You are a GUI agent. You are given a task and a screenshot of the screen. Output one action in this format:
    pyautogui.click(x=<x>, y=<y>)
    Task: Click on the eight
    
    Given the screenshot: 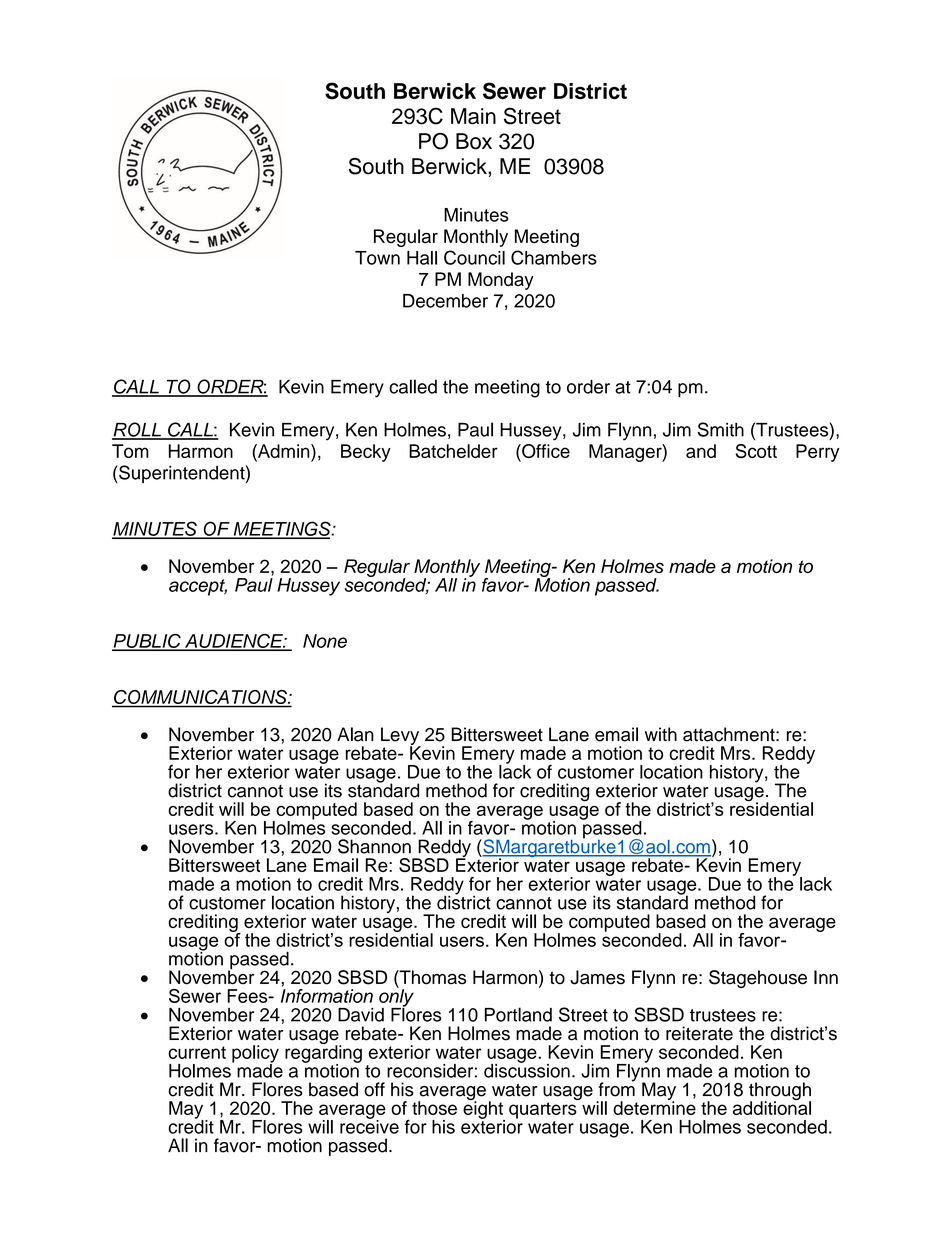 What is the action you would take?
    pyautogui.click(x=484, y=1110)
